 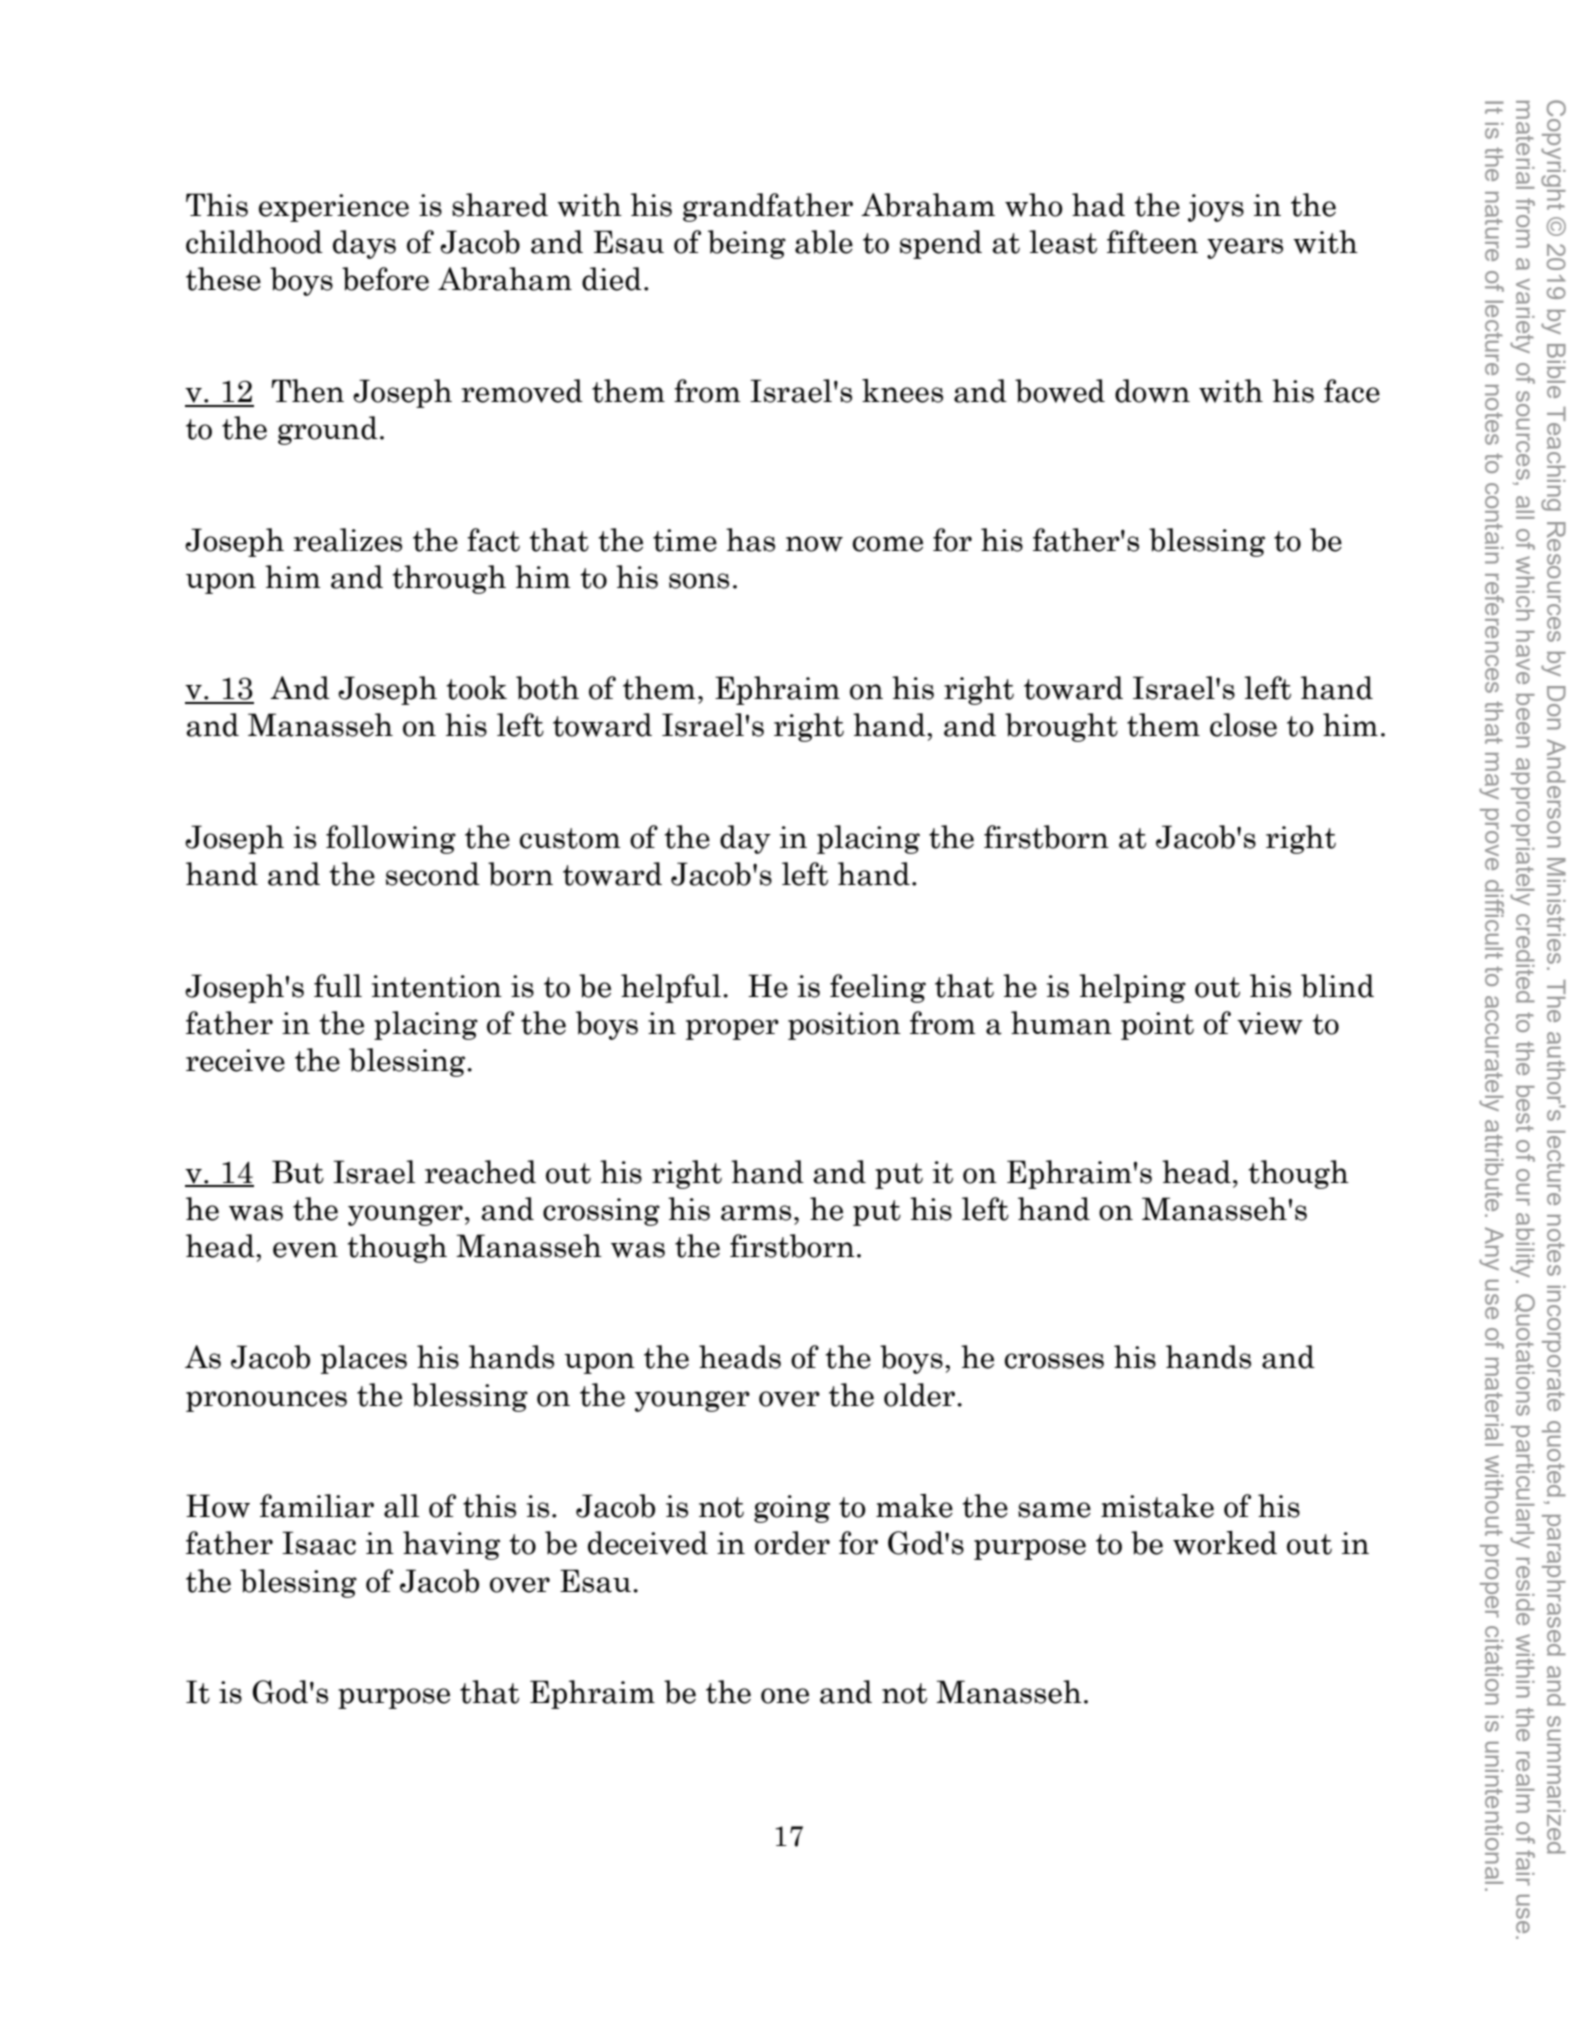 I want to click on days, so click(x=364, y=244).
